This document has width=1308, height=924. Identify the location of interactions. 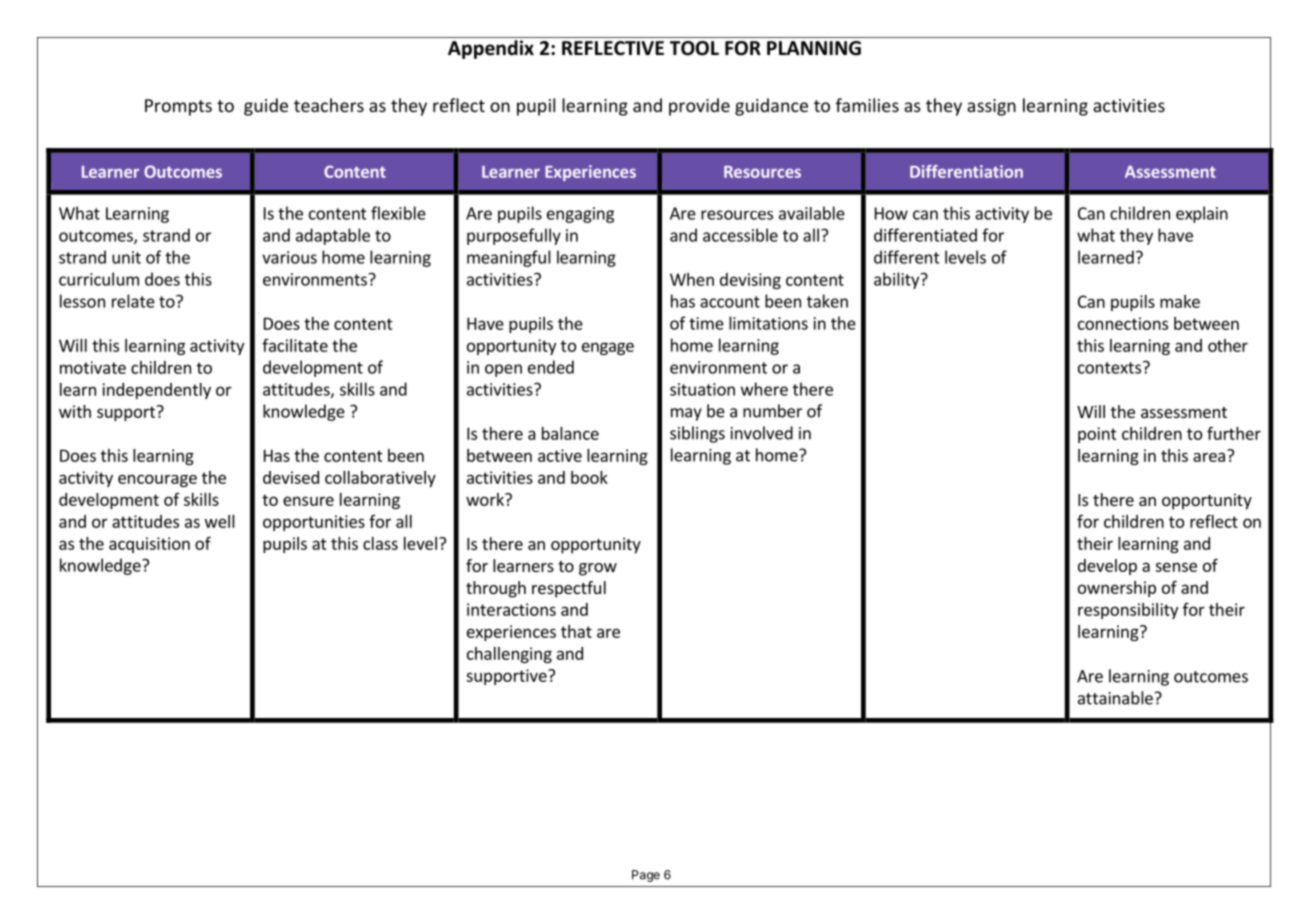
(511, 609).
